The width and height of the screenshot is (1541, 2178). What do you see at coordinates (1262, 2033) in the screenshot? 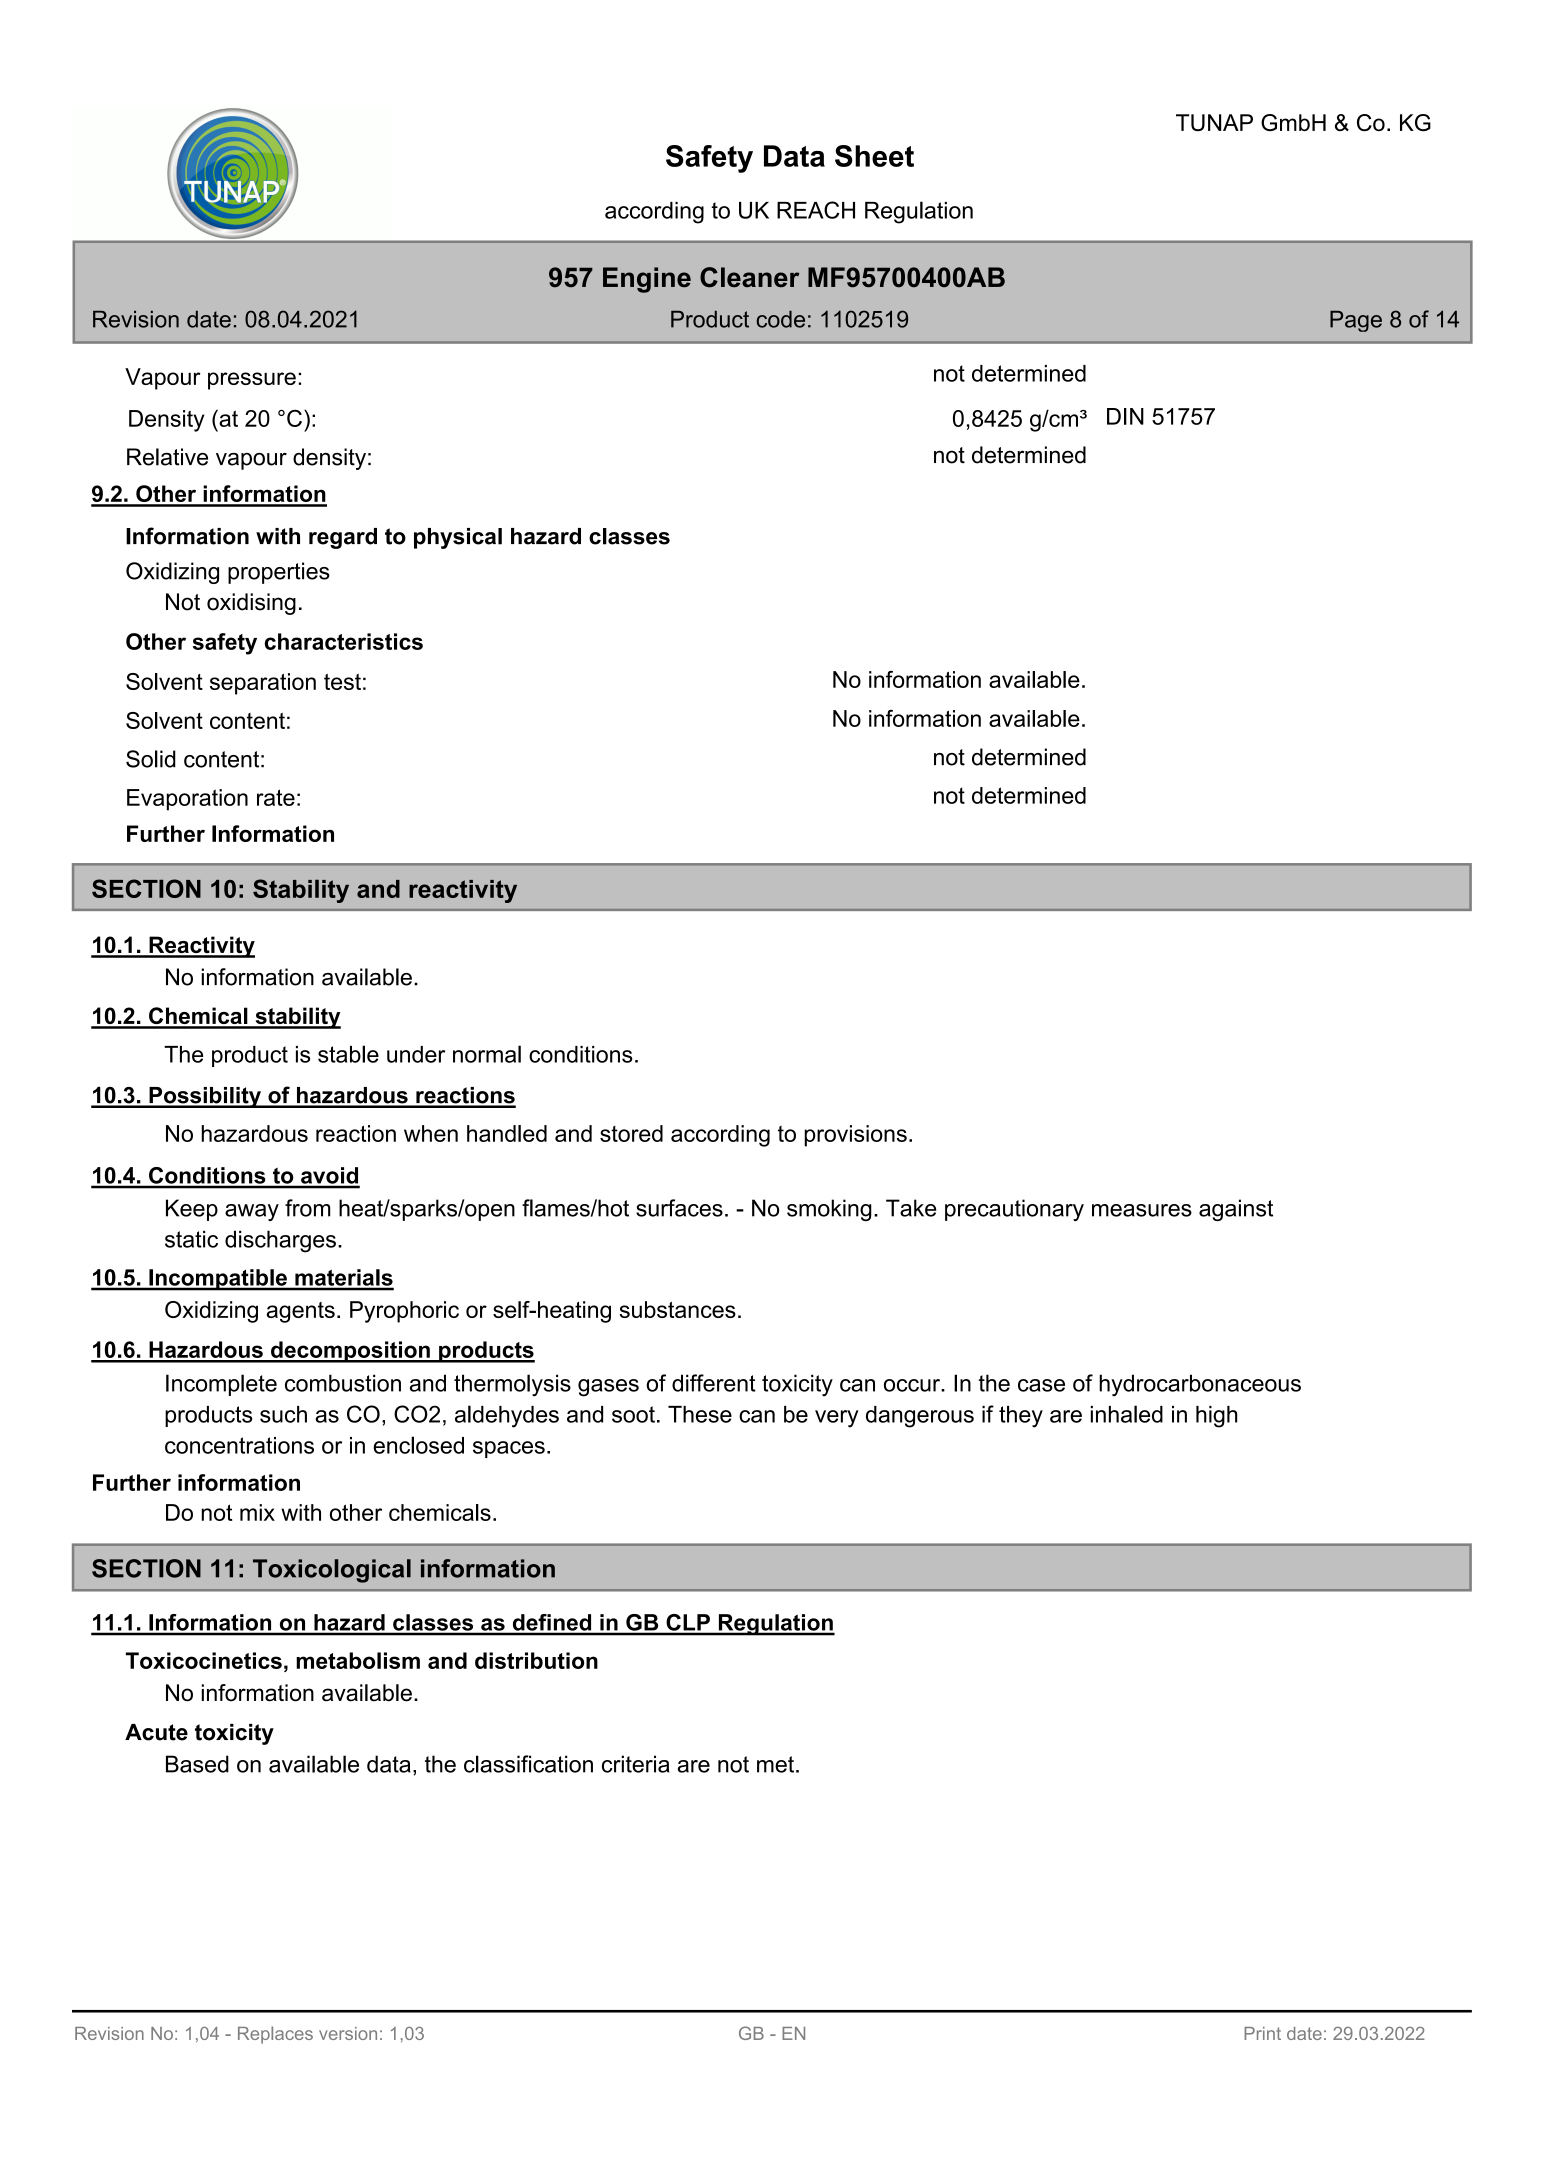
I see `Print` at bounding box center [1262, 2033].
